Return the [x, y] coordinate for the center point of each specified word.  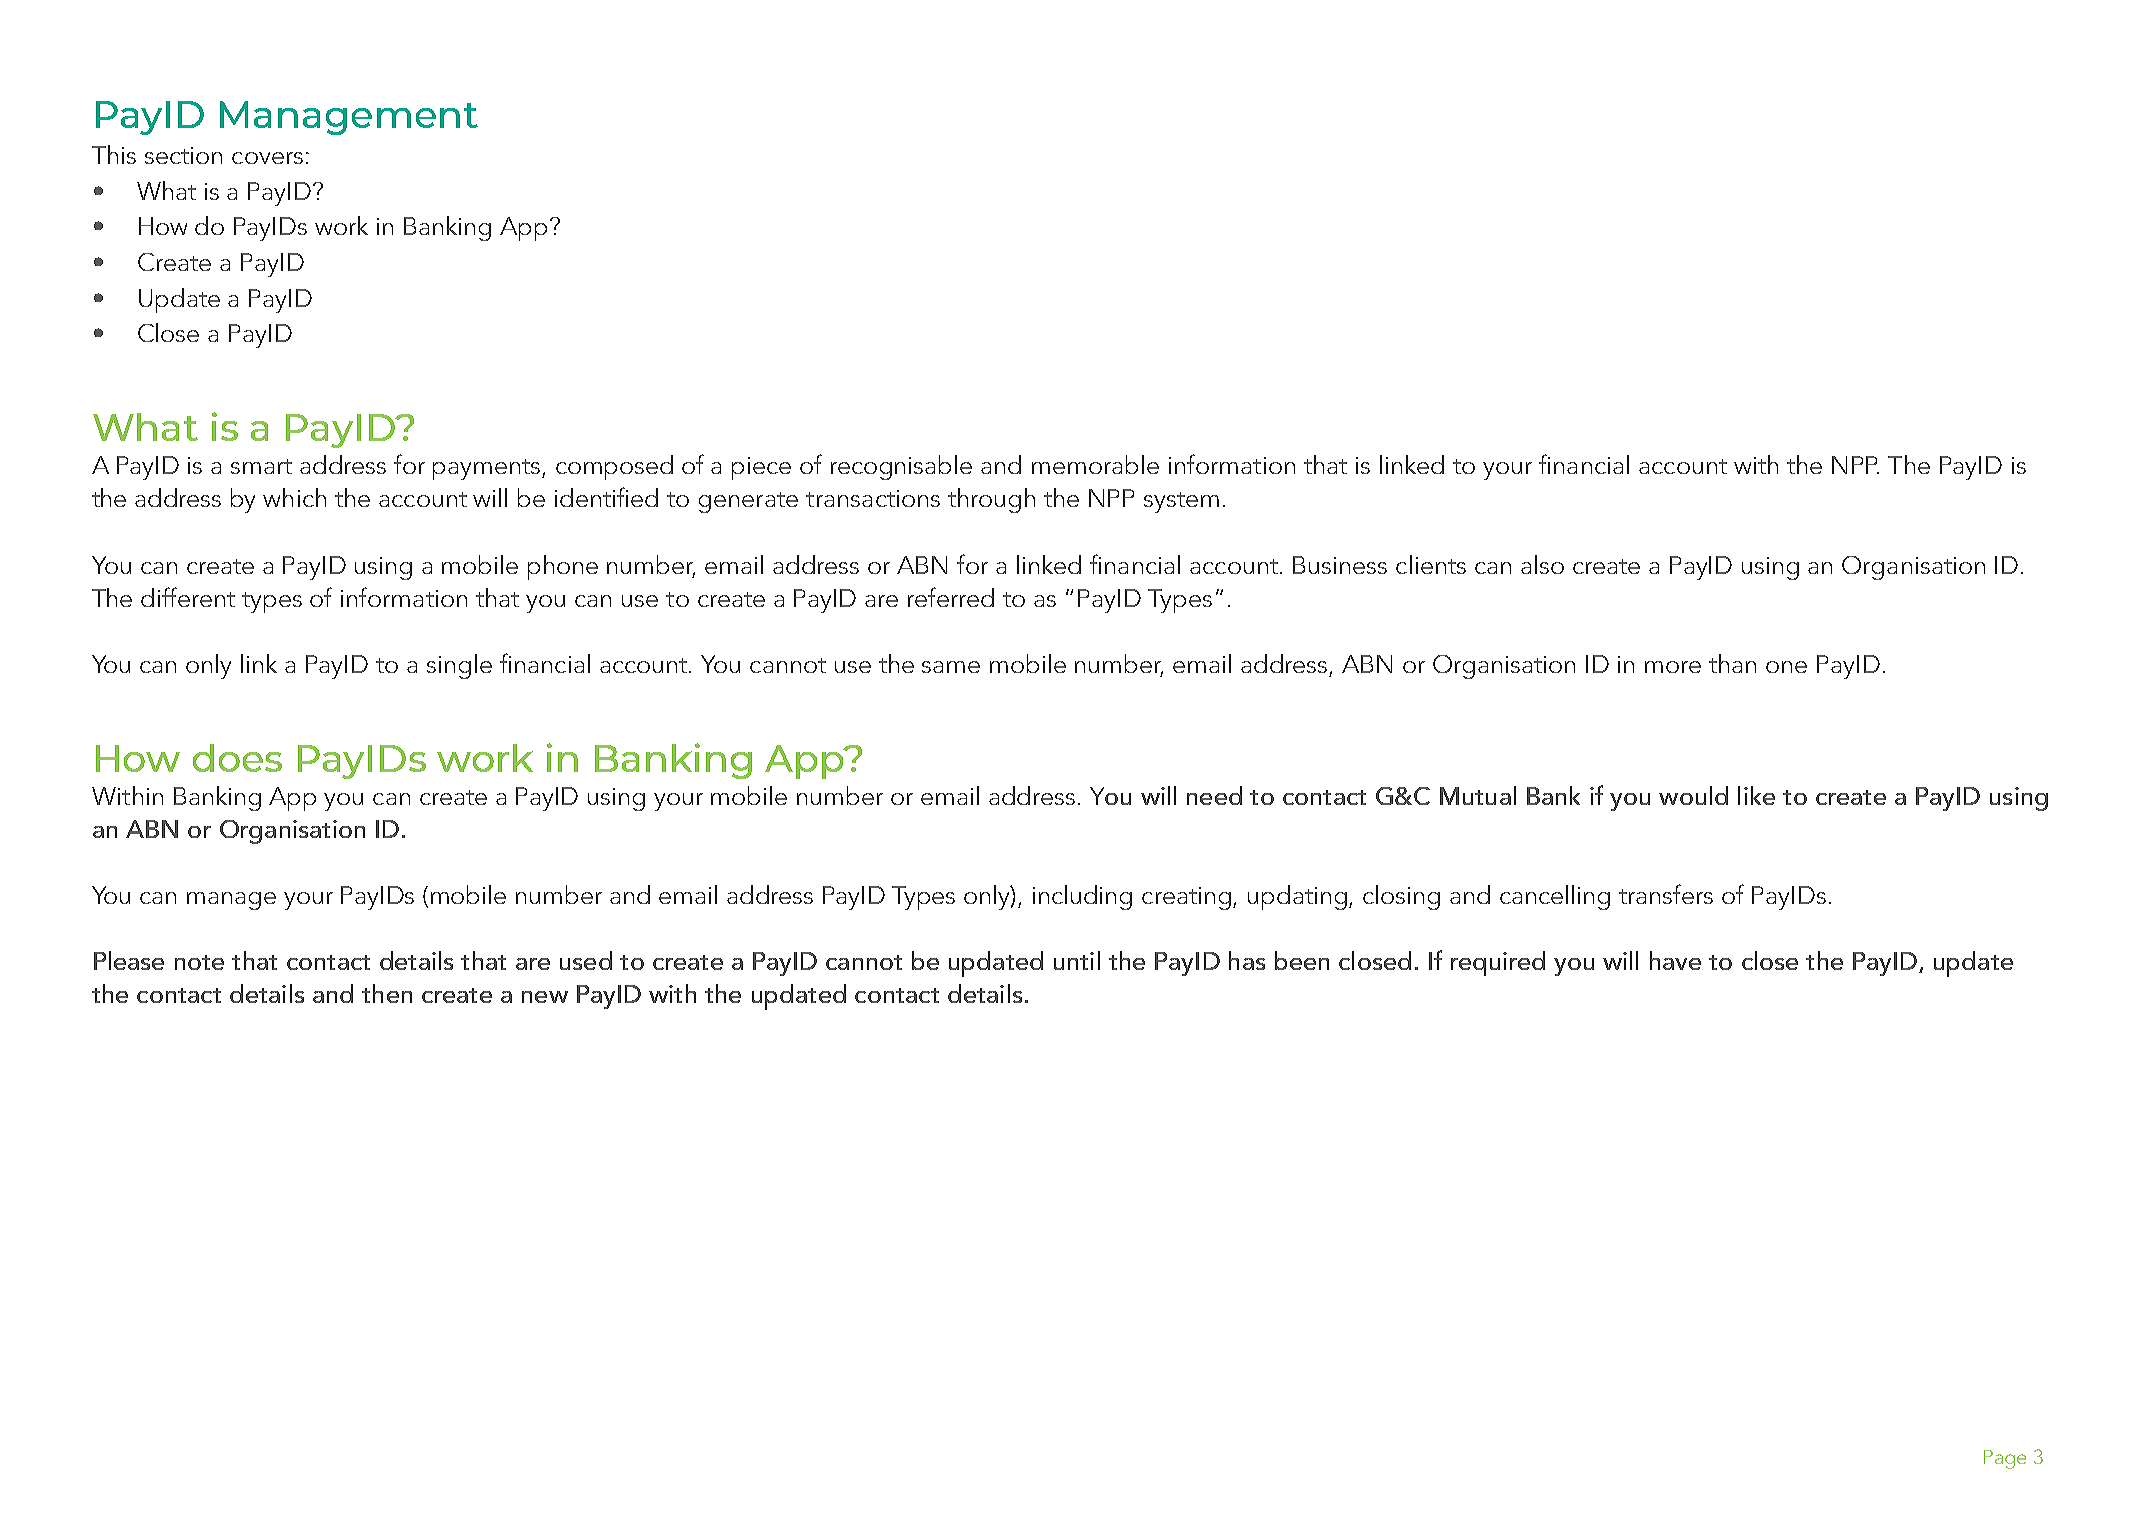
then [387, 993]
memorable [1095, 464]
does [237, 758]
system [1181, 502]
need [1214, 795]
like [1756, 795]
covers [267, 158]
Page [2005, 1459]
